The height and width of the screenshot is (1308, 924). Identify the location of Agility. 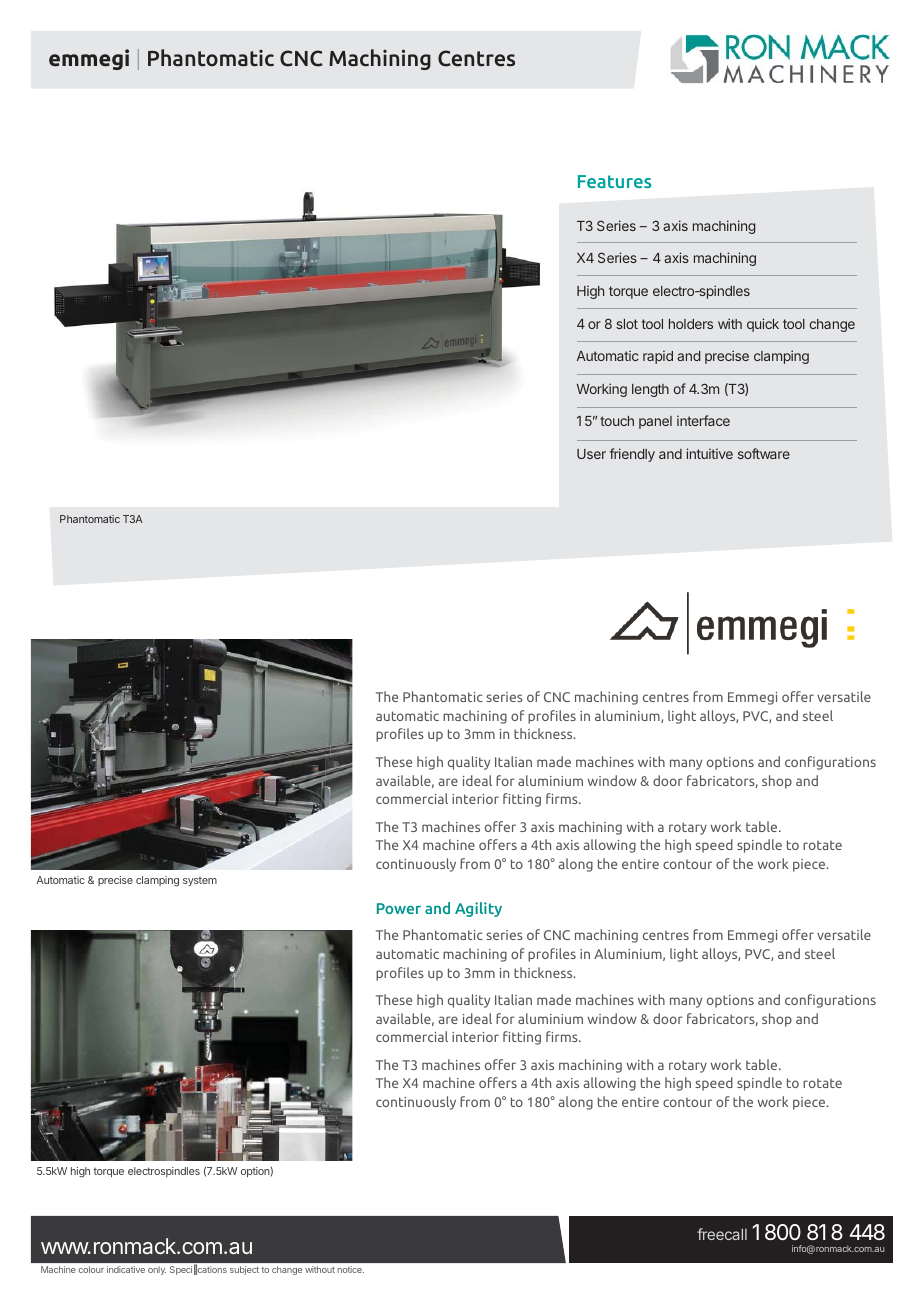
(478, 909).
